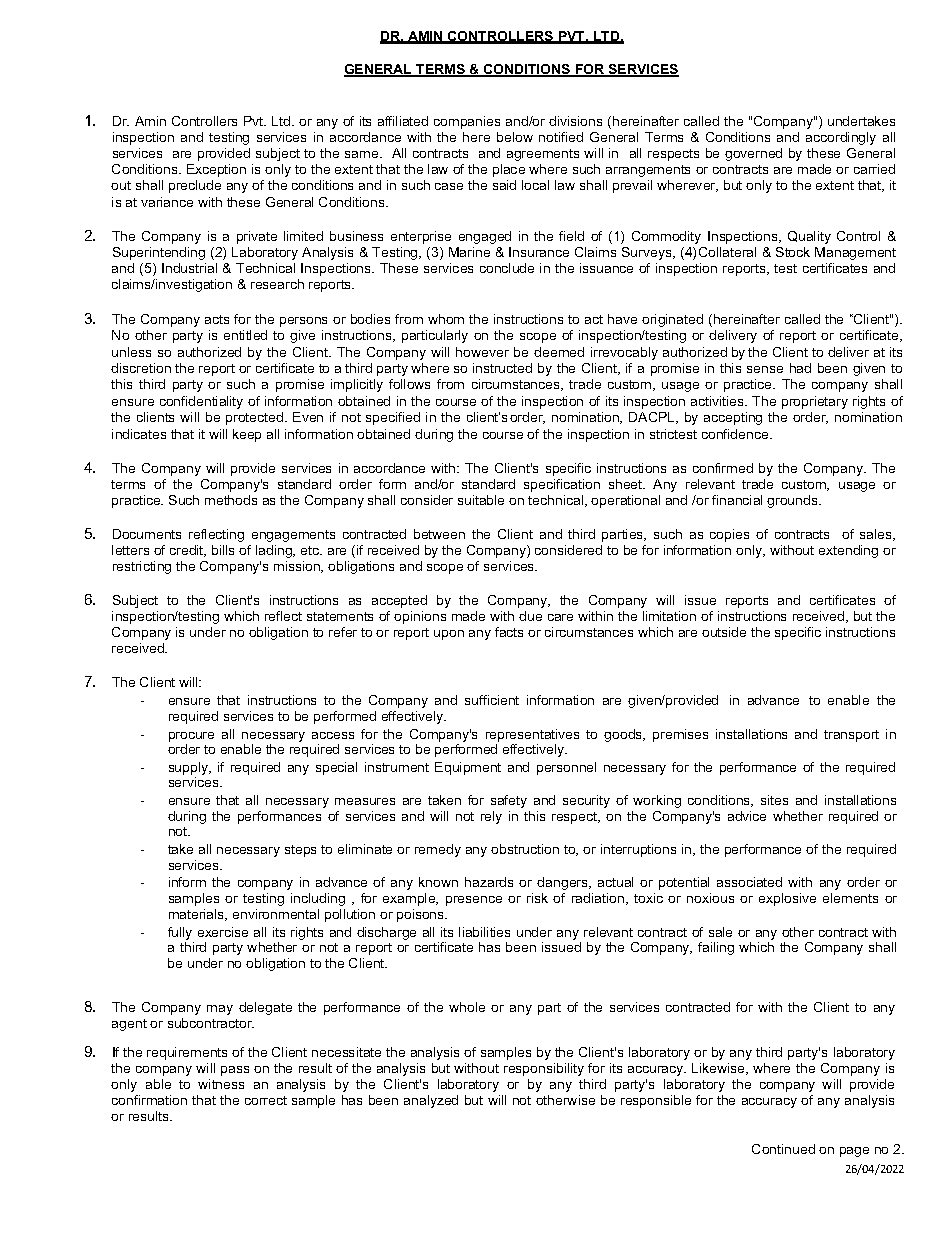 This screenshot has width=952, height=1233. What do you see at coordinates (530, 616) in the screenshot?
I see `due` at bounding box center [530, 616].
